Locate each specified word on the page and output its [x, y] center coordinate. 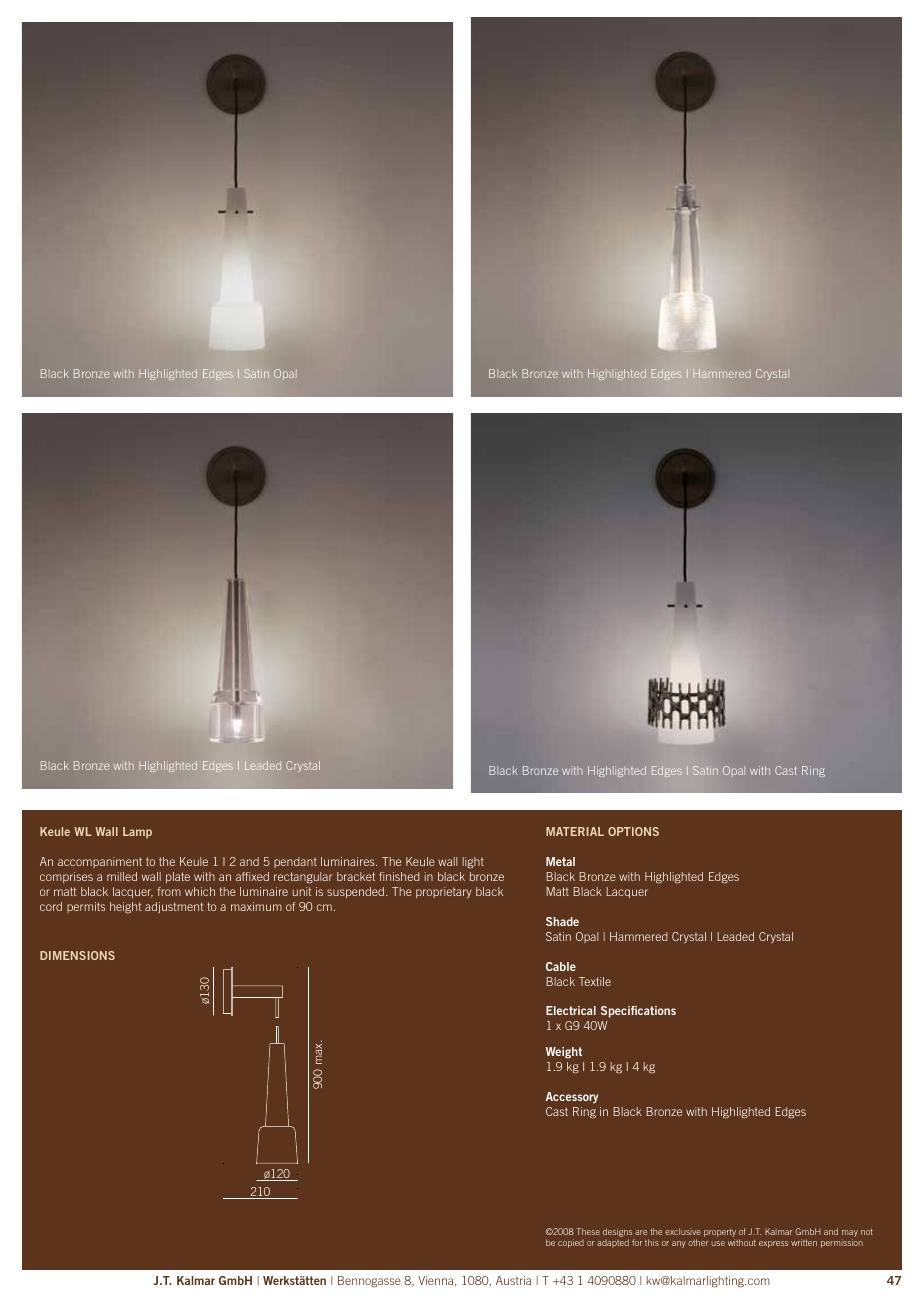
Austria [513, 1280]
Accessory [572, 1098]
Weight [564, 1053]
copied [571, 1243]
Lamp [137, 832]
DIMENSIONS [77, 955]
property [720, 1233]
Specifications [638, 1012]
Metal [560, 861]
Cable [561, 966]
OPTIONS [633, 831]
